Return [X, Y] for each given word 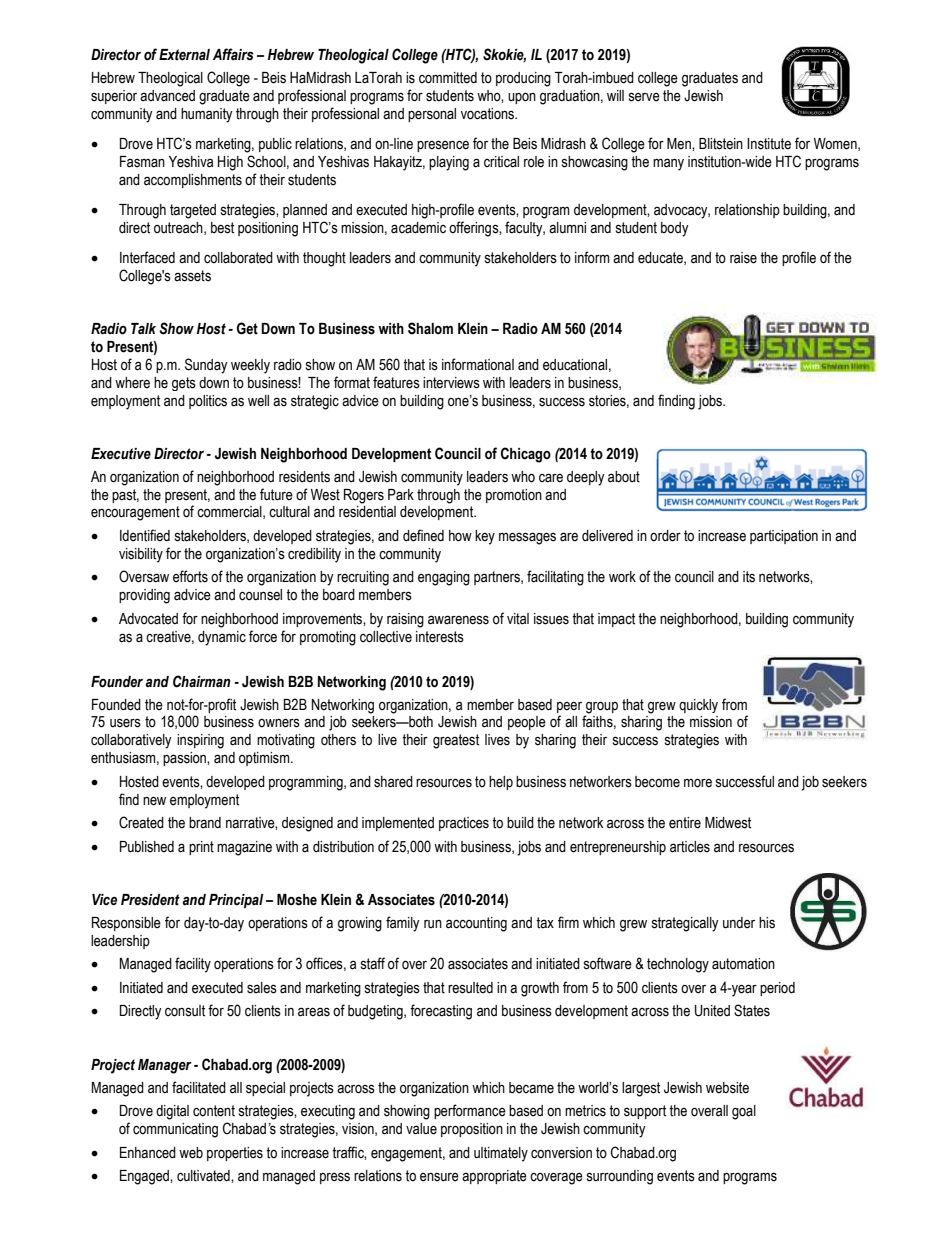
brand [205, 823]
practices [464, 824]
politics [208, 402]
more [698, 783]
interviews [451, 383]
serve [644, 97]
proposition [472, 1130]
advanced [167, 96]
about [624, 477]
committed [448, 78]
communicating [175, 1130]
